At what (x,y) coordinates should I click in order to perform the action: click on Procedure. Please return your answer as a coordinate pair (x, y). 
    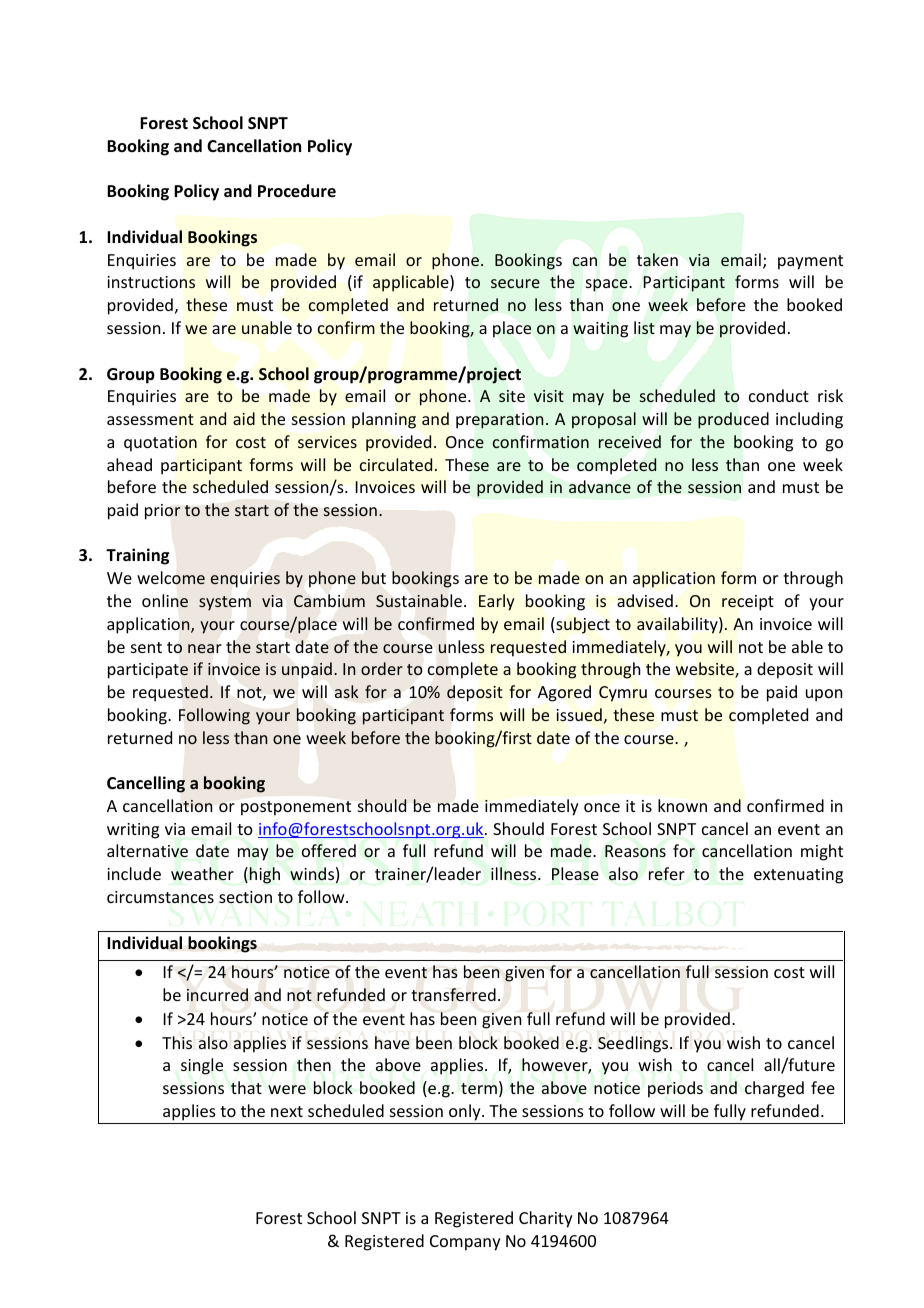
    Looking at the image, I should click on (297, 191).
